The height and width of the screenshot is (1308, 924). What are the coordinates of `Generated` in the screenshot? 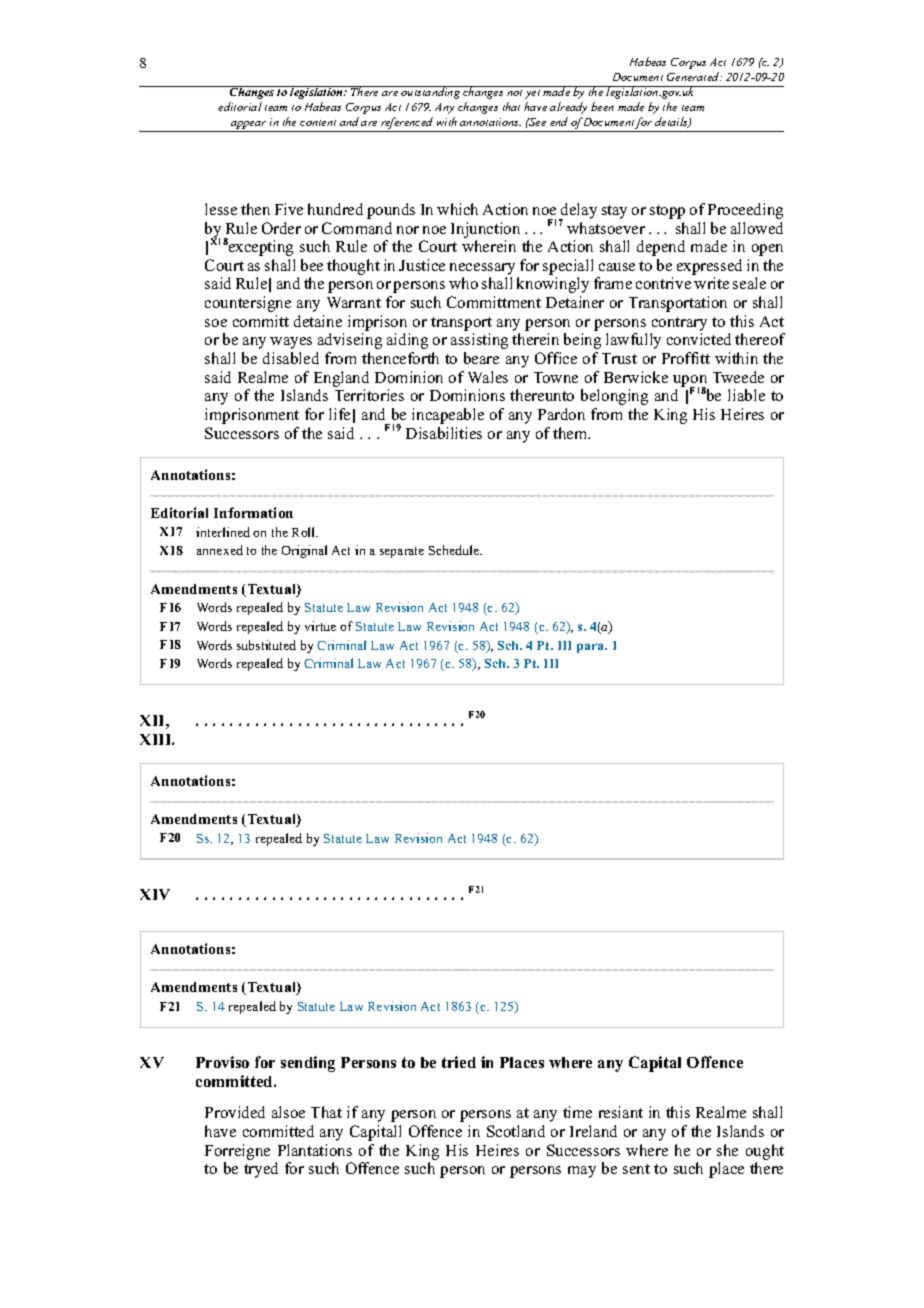 It's located at (694, 76).
